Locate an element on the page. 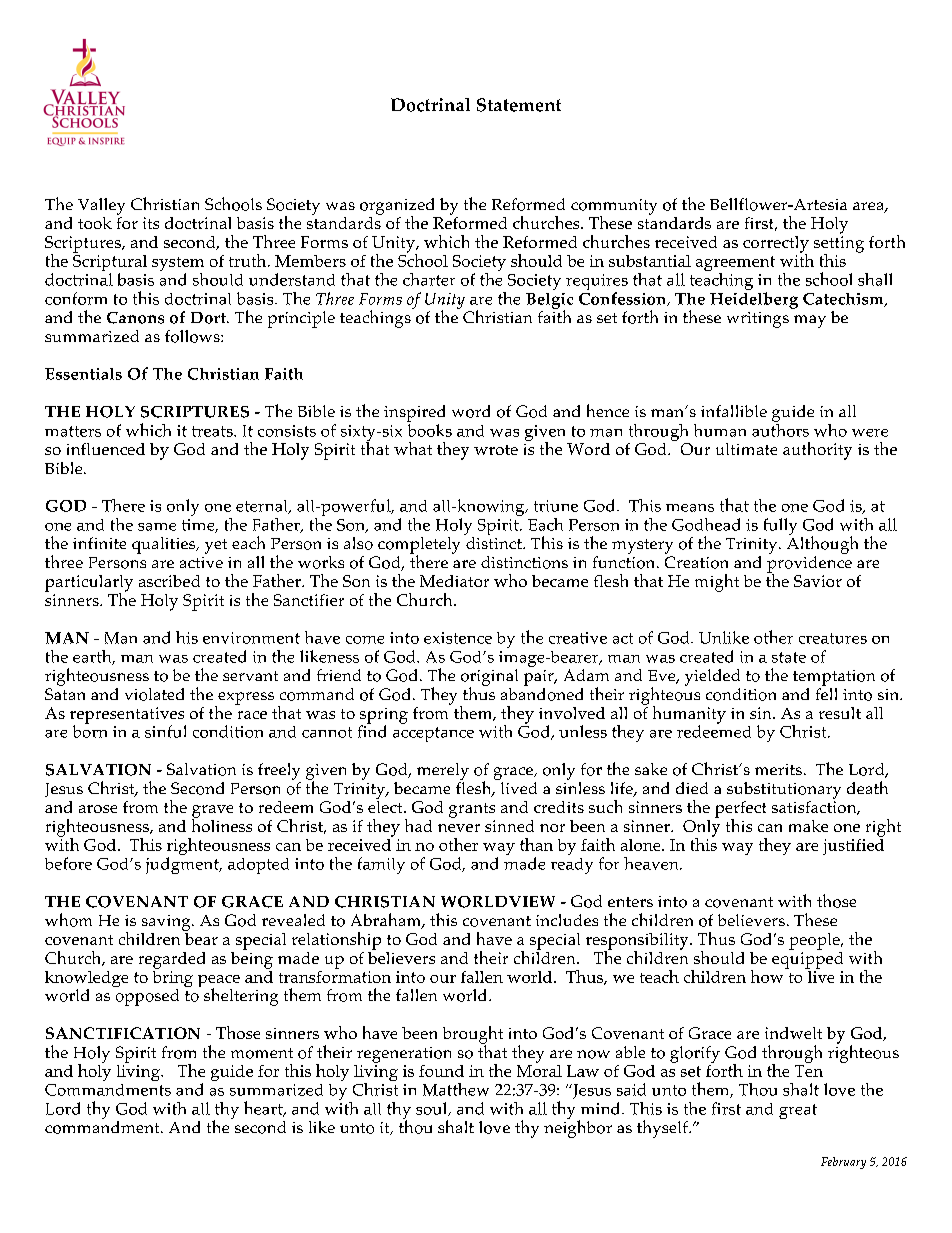 The width and height of the document is (952, 1233). heart is located at coordinates (264, 1109).
